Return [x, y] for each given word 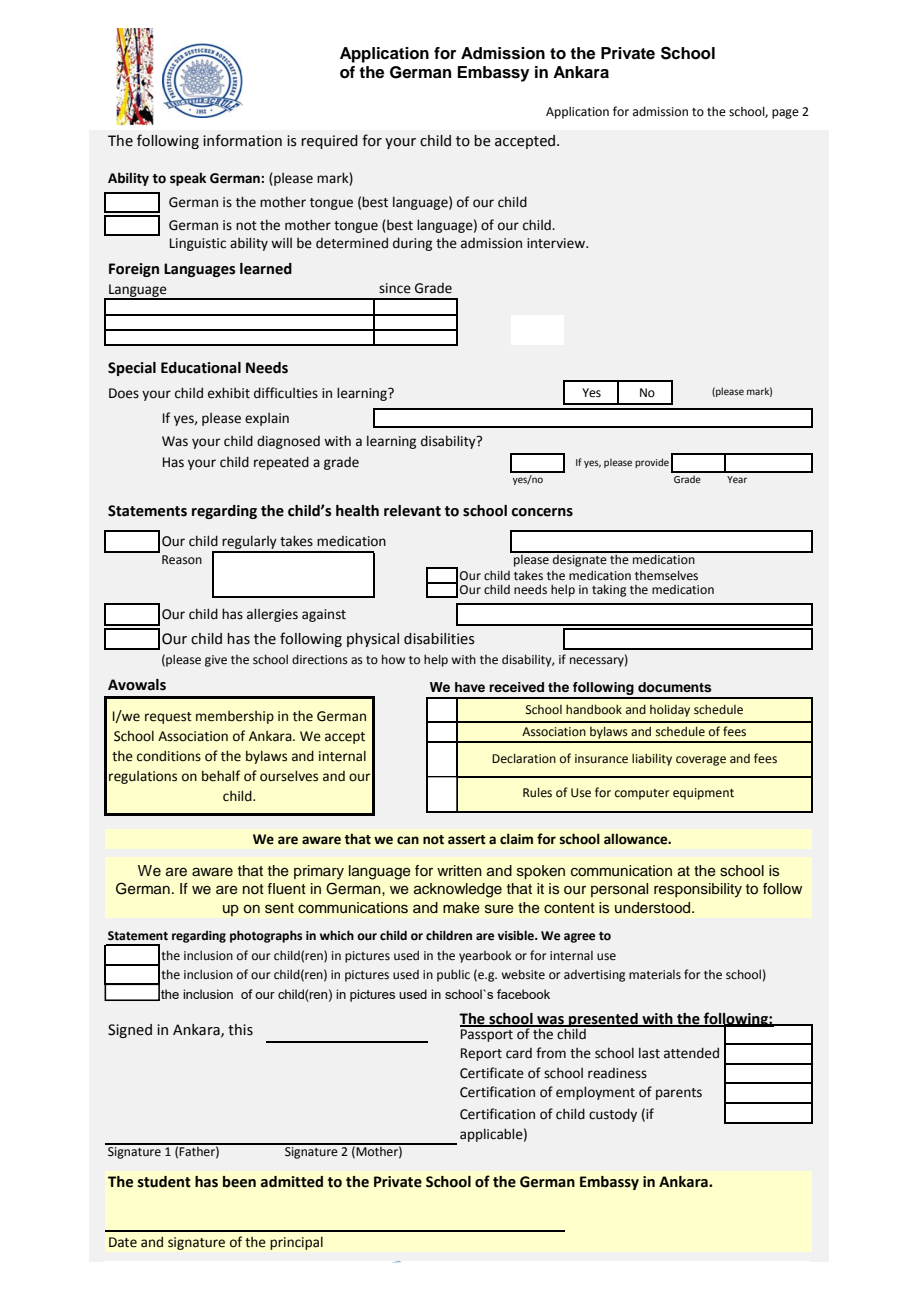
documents [675, 687]
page [785, 114]
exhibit [229, 393]
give [216, 661]
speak [188, 179]
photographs [266, 936]
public [453, 975]
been [239, 1182]
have [470, 687]
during [412, 244]
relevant [412, 511]
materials [655, 975]
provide [652, 463]
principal [296, 1243]
